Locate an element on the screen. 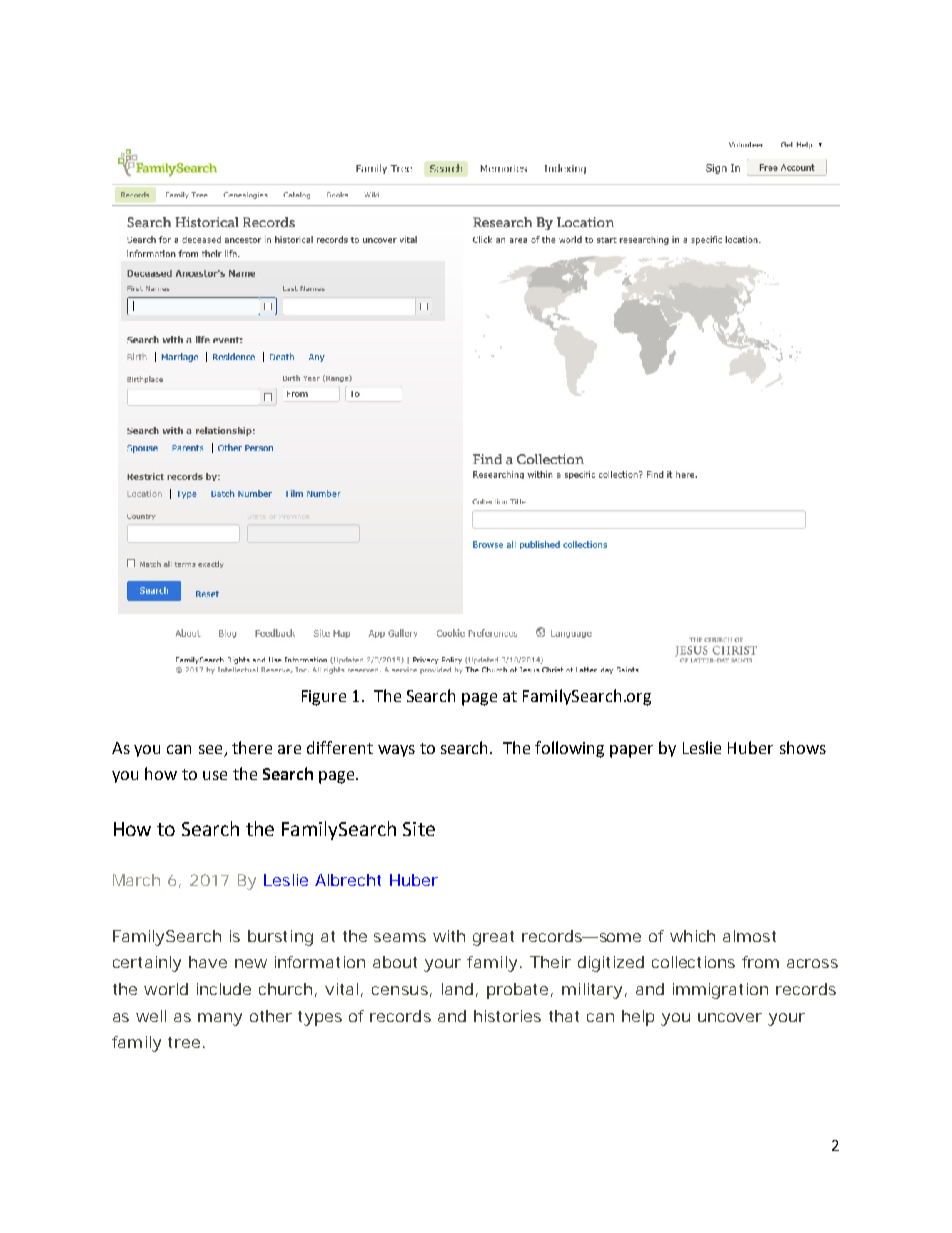  ways is located at coordinates (396, 751).
